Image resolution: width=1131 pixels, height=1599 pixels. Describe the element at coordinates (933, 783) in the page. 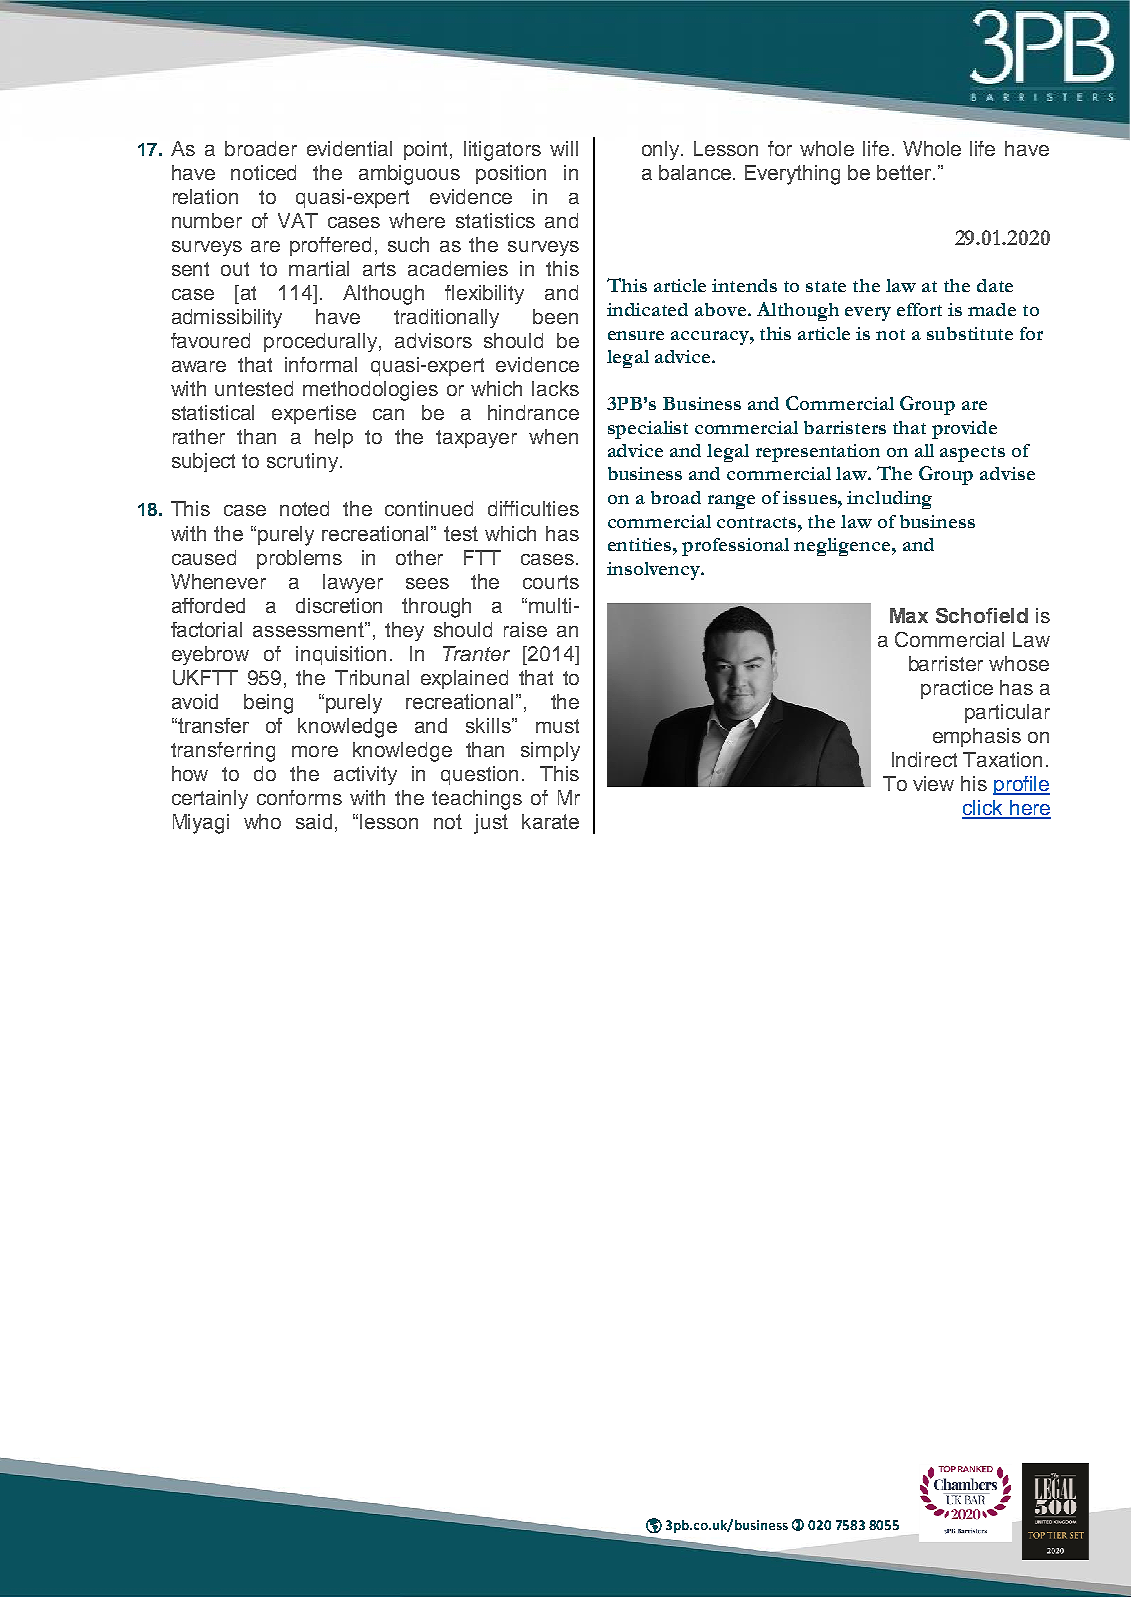

I see `view` at that location.
